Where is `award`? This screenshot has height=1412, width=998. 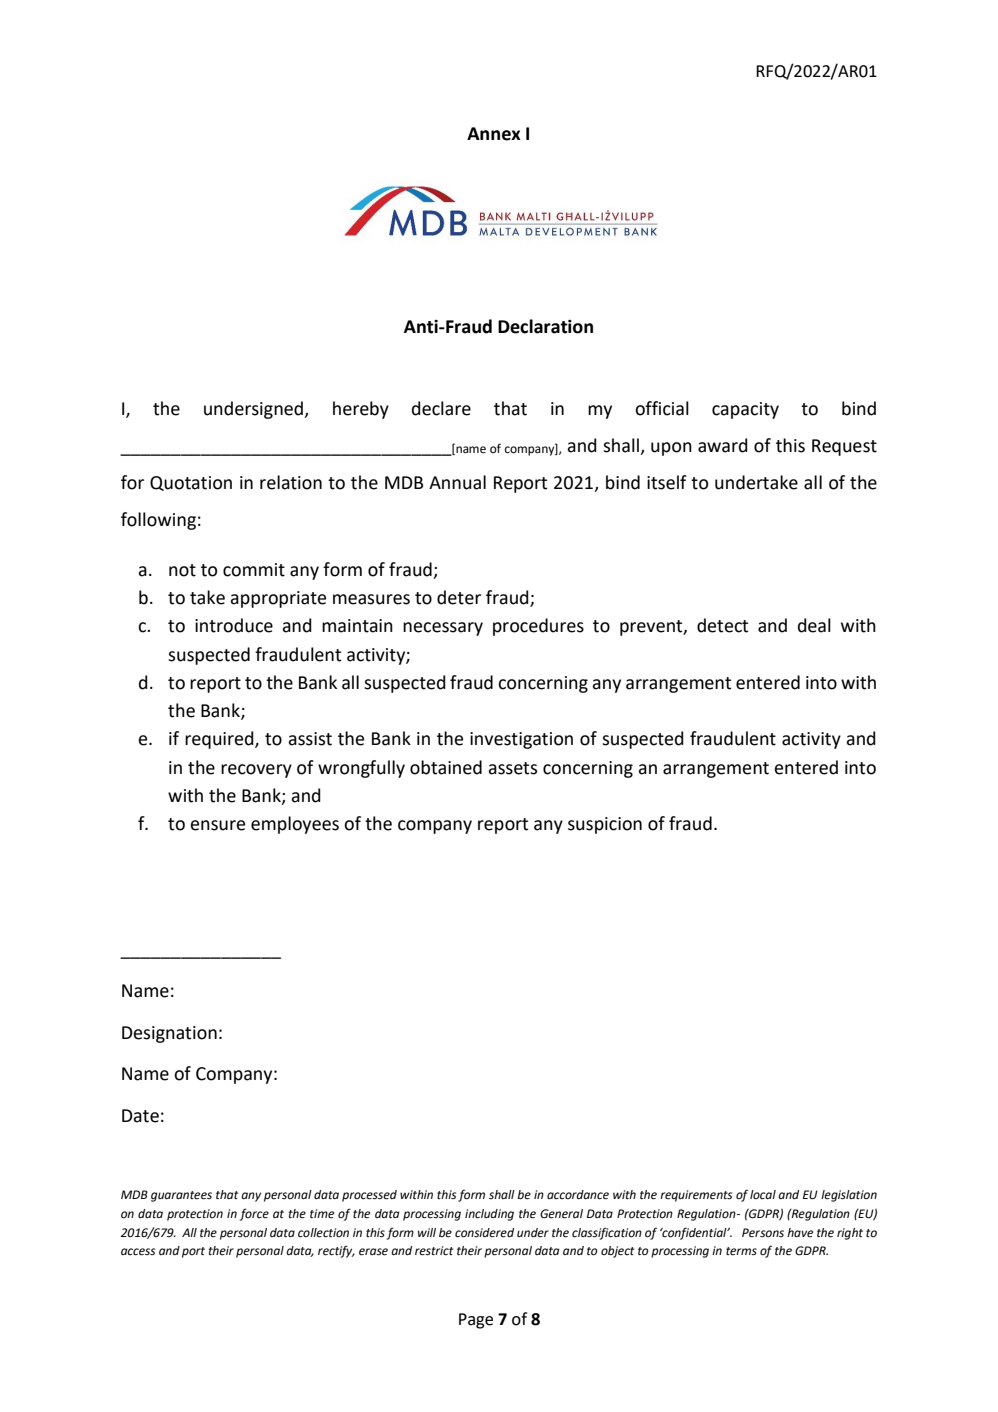
award is located at coordinates (723, 445).
